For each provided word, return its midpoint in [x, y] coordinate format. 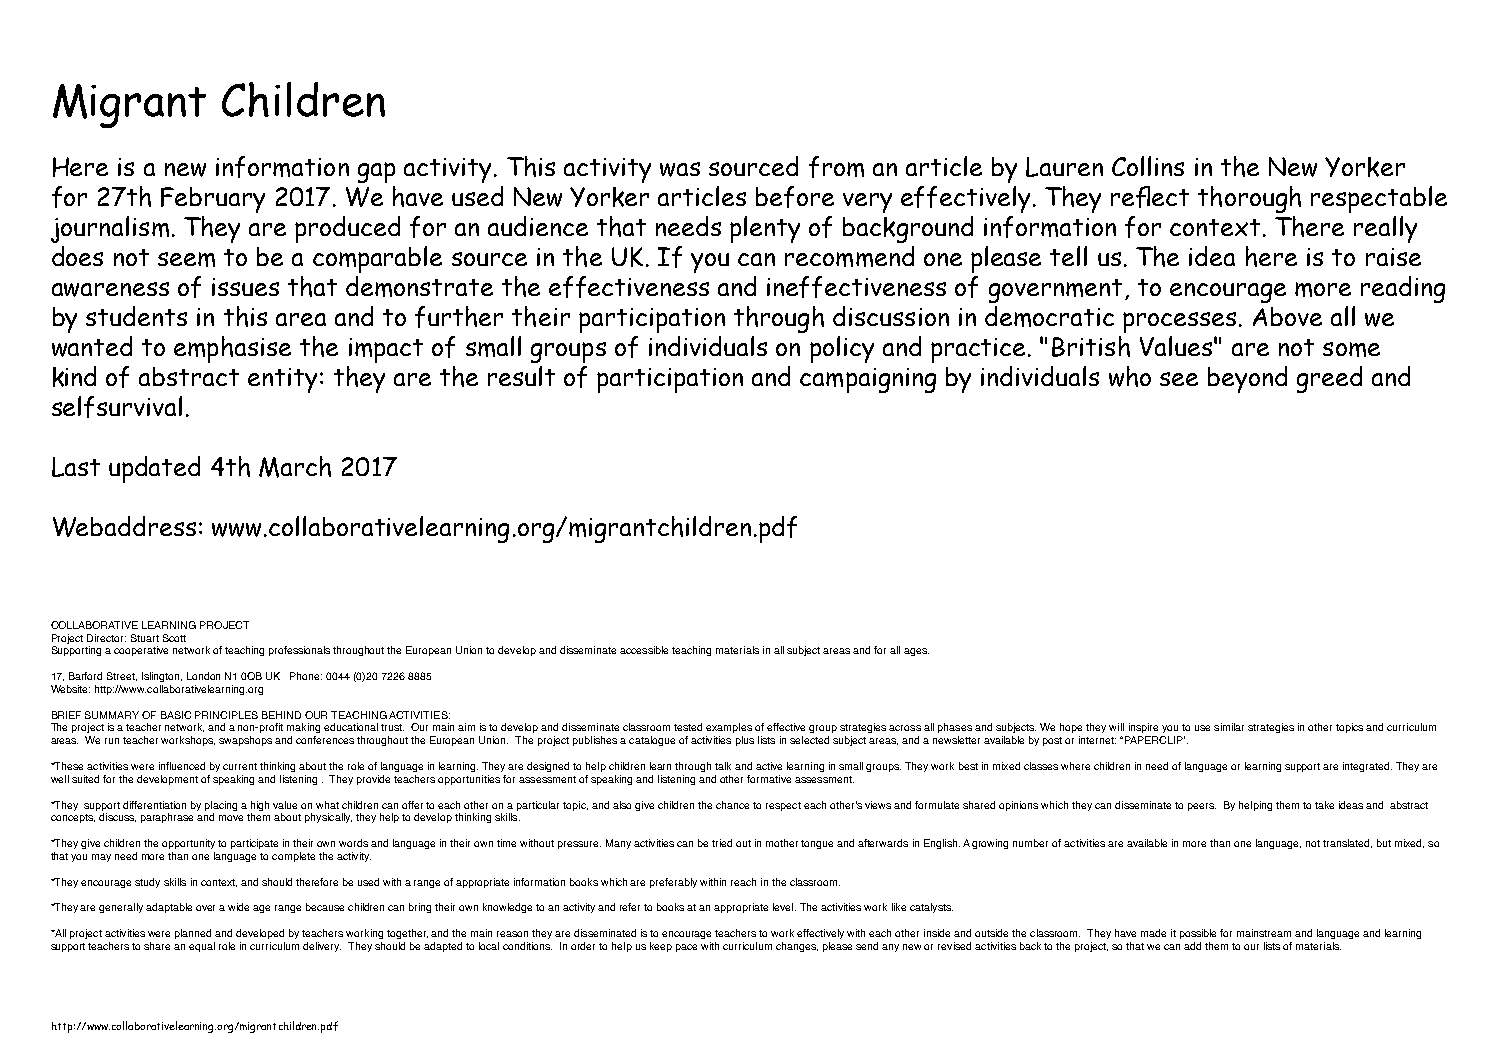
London [203, 676]
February [213, 200]
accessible [644, 650]
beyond [1247, 379]
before [795, 197]
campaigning [868, 380]
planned [193, 934]
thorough [1249, 199]
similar [1229, 727]
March [295, 467]
